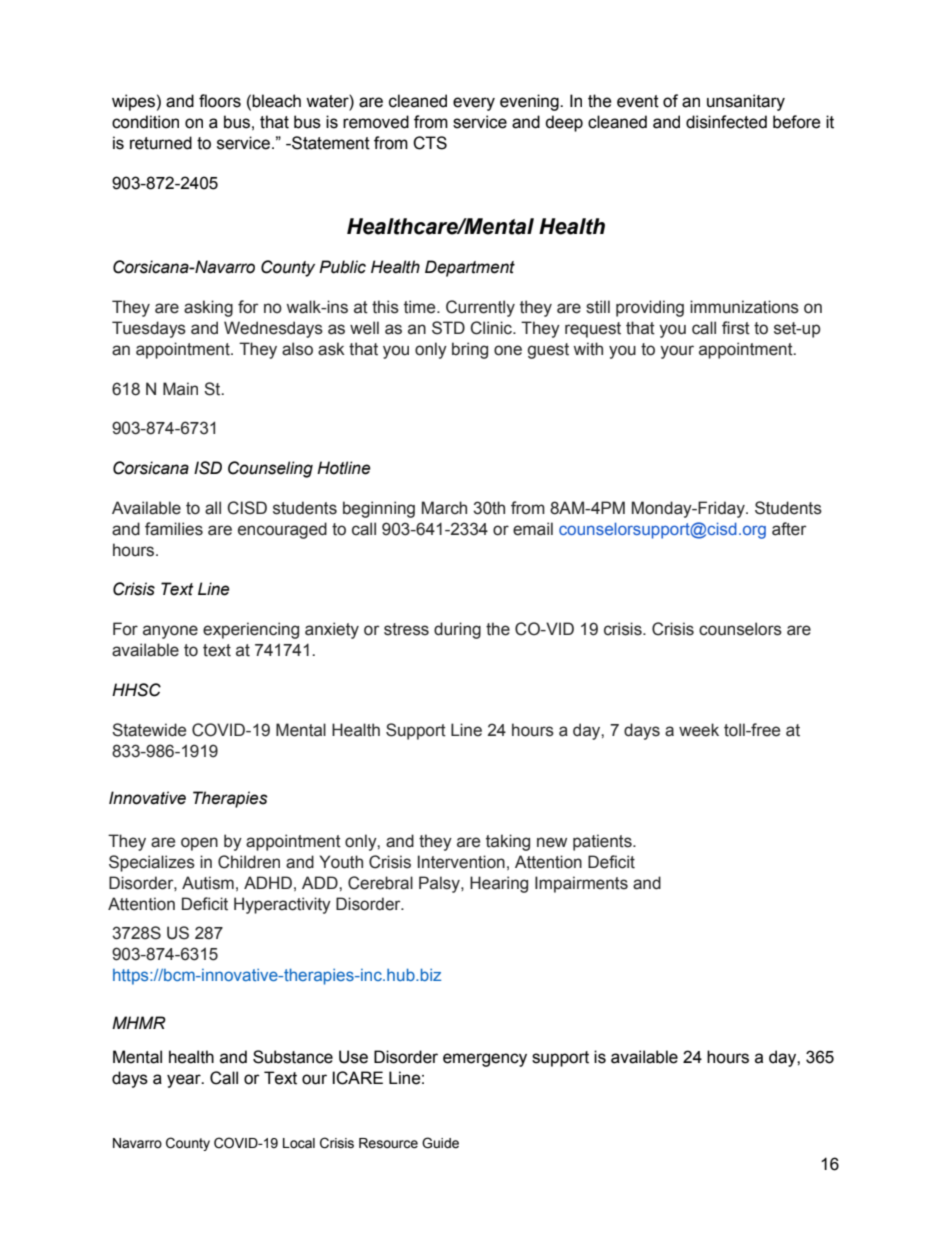 This screenshot has height=1233, width=952. I want to click on emergency, so click(485, 1060).
